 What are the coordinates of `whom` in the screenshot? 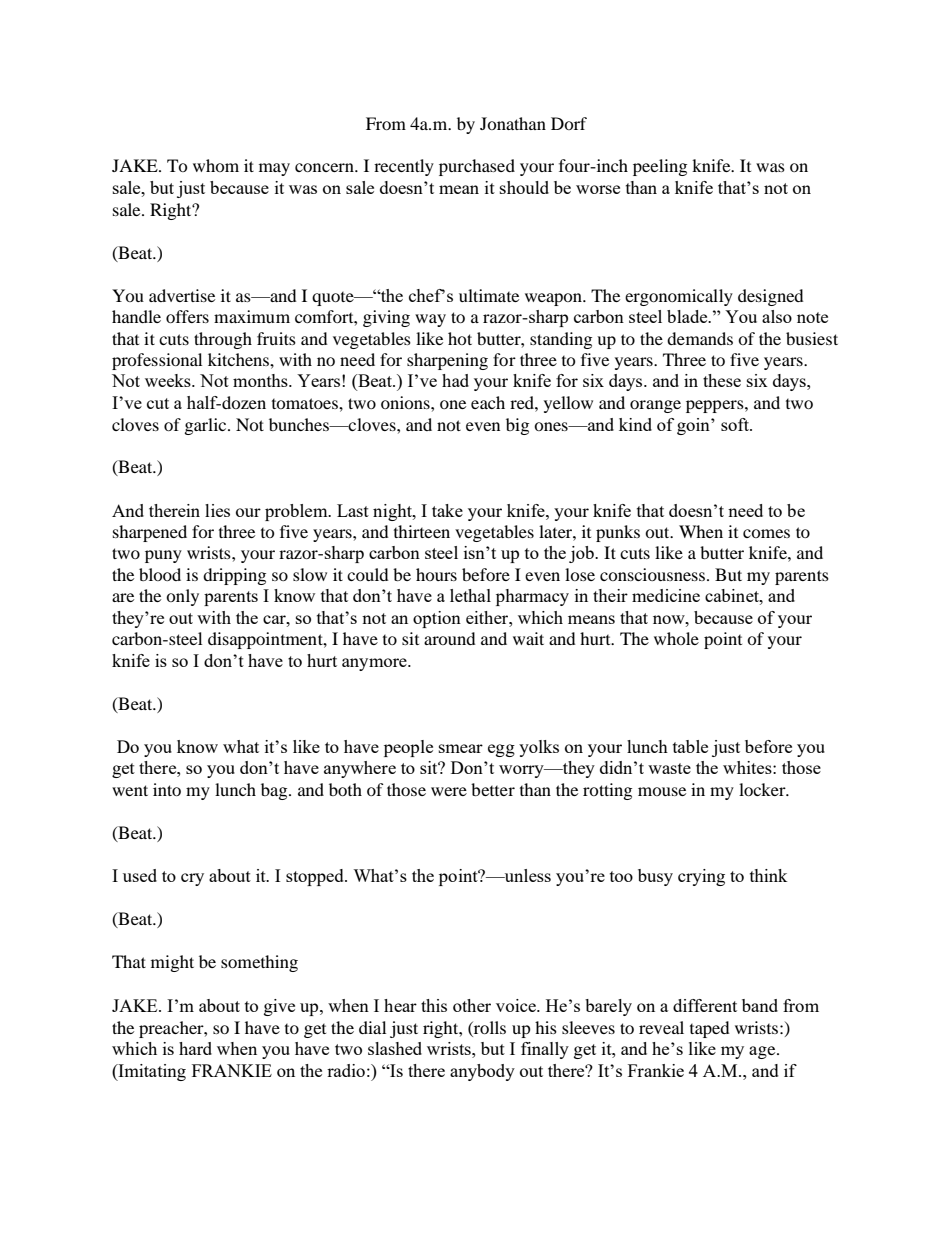 It's located at (216, 165).
